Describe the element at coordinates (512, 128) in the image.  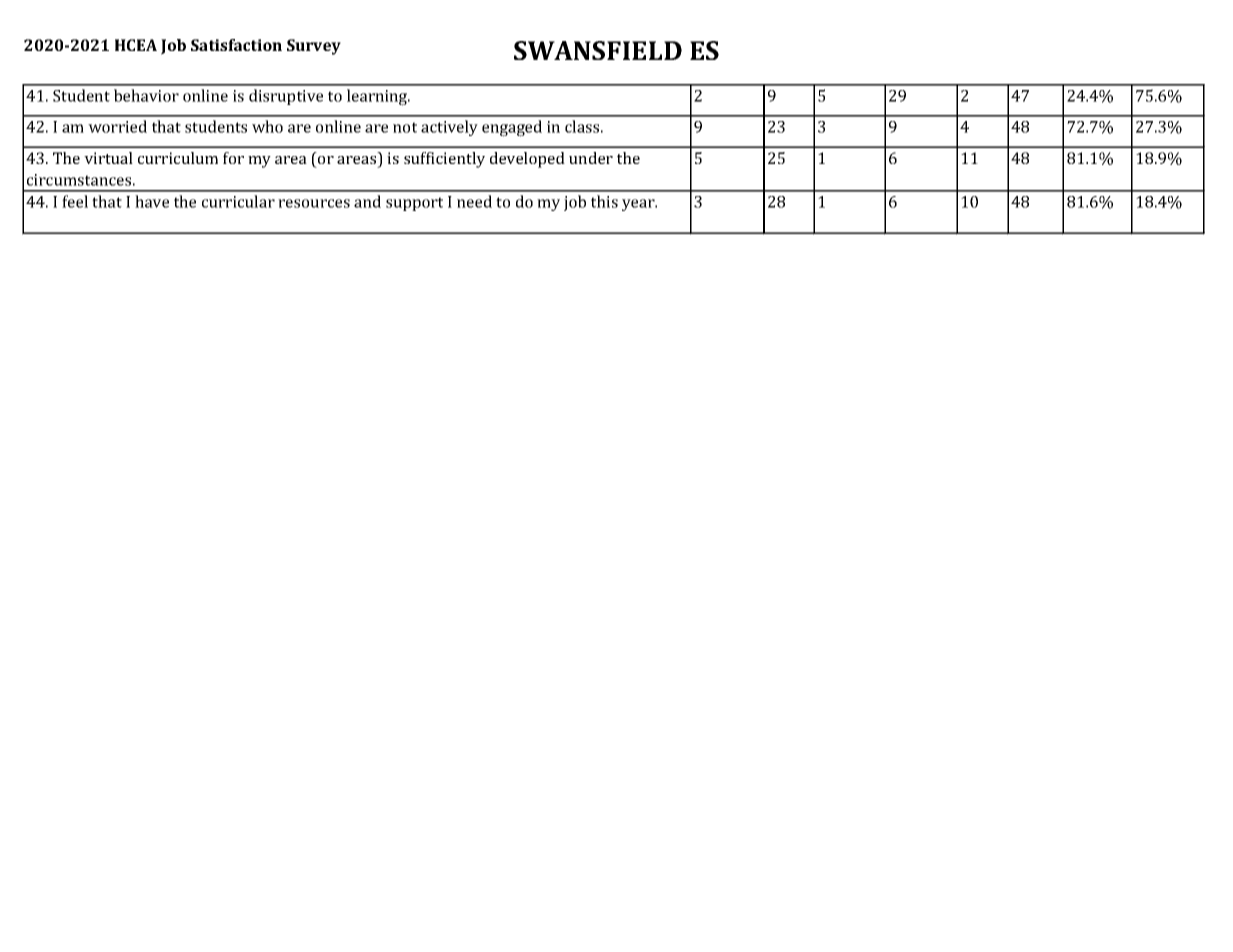
I see `engaged` at that location.
